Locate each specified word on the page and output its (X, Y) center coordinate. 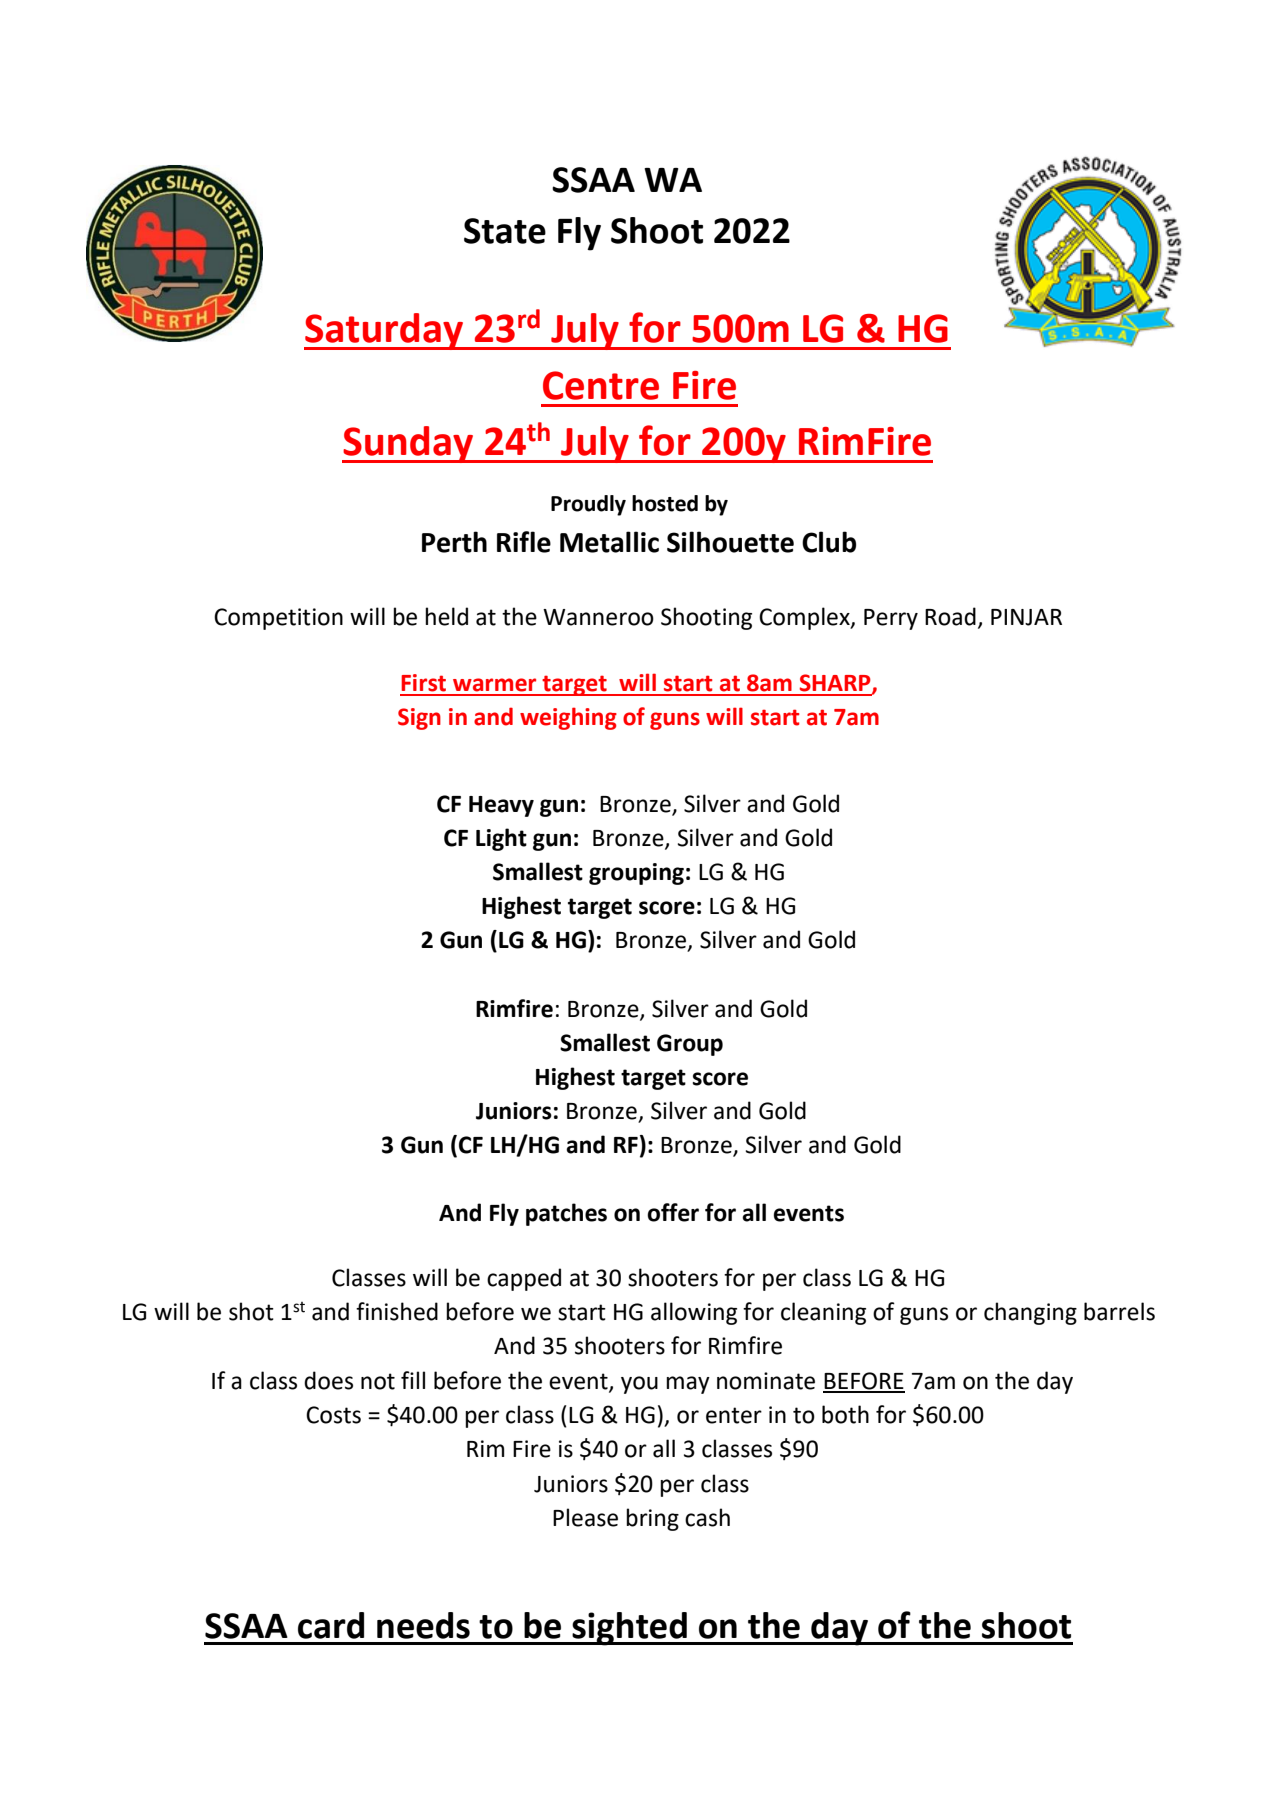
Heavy (501, 806)
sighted (629, 1629)
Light (501, 839)
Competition (278, 619)
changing (1030, 1313)
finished (397, 1311)
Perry (891, 619)
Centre (601, 385)
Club (829, 542)
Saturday (385, 331)
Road (950, 616)
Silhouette (730, 542)
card (331, 1625)
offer (673, 1212)
